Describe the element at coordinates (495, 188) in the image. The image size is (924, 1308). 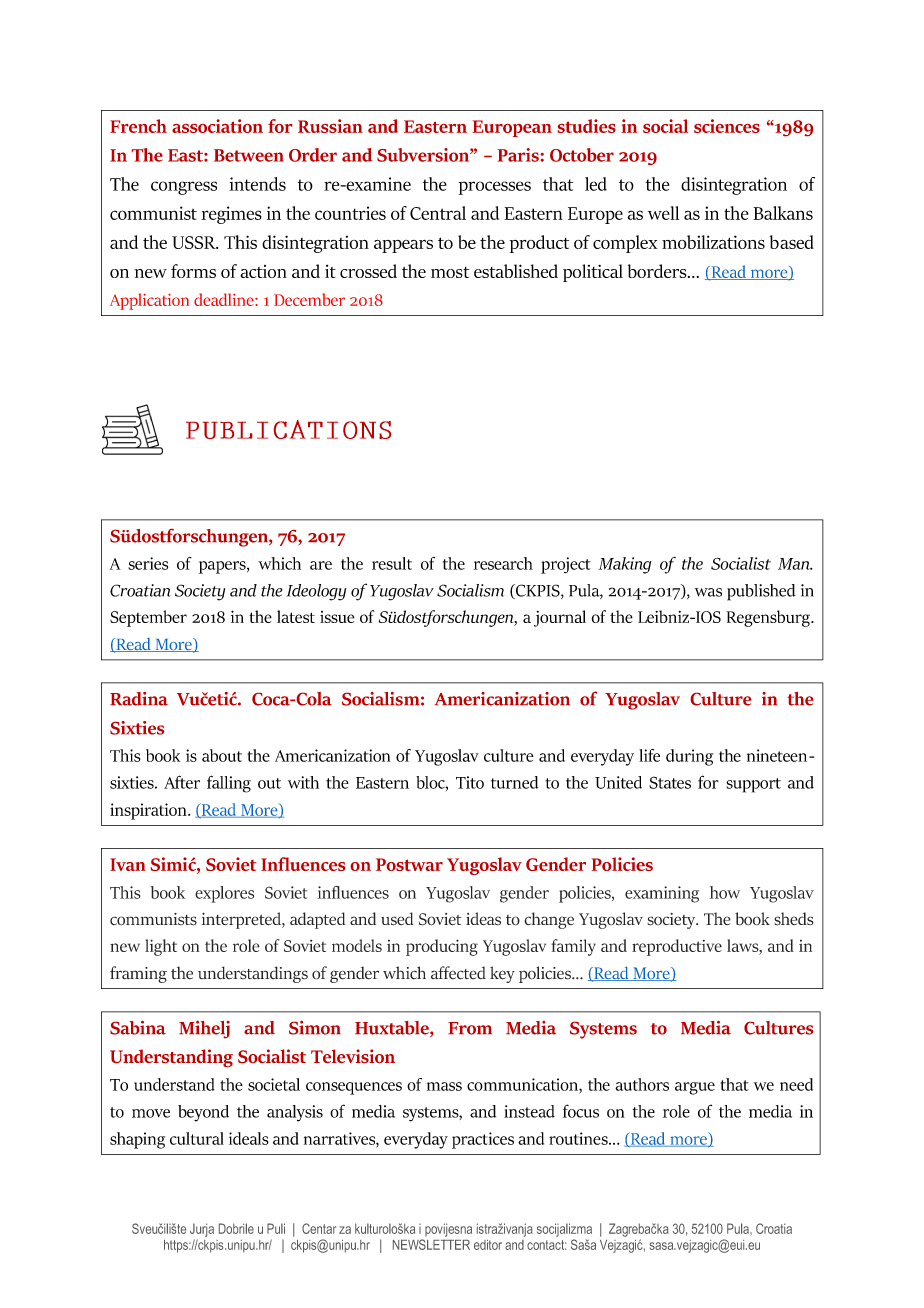
I see `processes` at that location.
